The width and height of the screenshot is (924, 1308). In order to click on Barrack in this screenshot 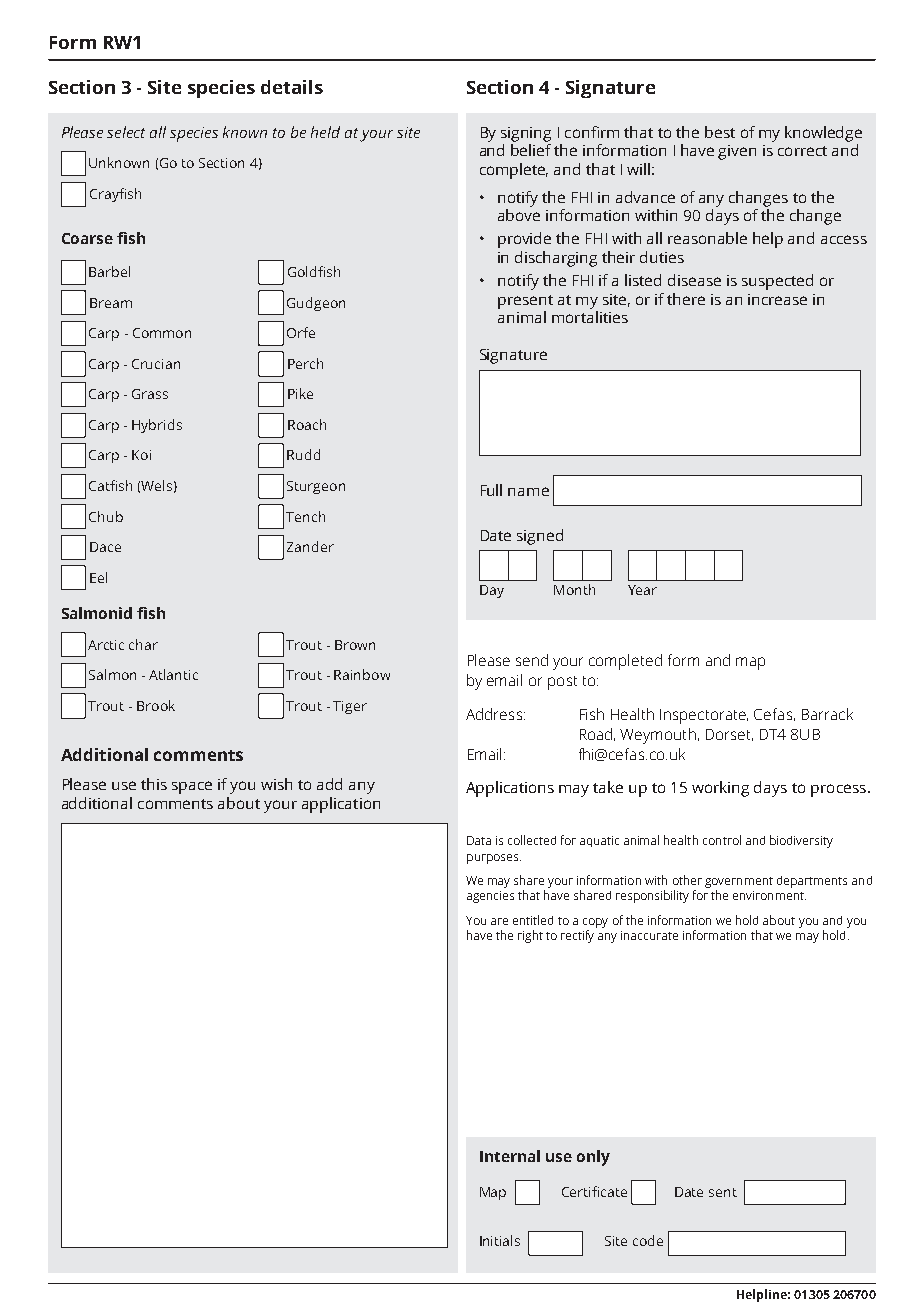, I will do `click(827, 714)`.
